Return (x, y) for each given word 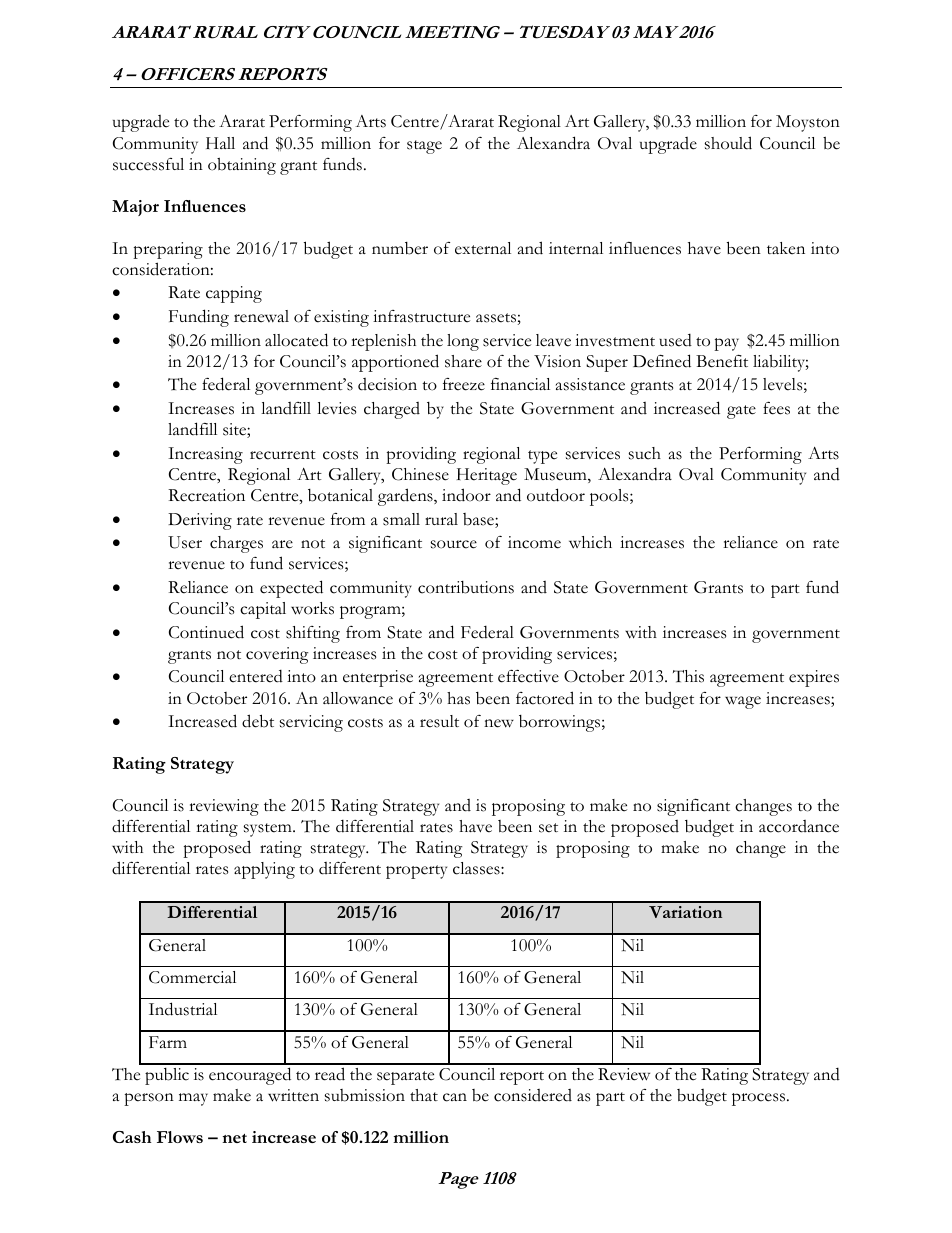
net (234, 1138)
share (463, 361)
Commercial (192, 977)
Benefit (722, 361)
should (728, 143)
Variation (685, 912)
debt (258, 721)
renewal (261, 316)
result (439, 721)
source (454, 544)
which (590, 542)
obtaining (242, 166)
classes (477, 868)
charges (236, 544)
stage (424, 147)
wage (743, 702)
